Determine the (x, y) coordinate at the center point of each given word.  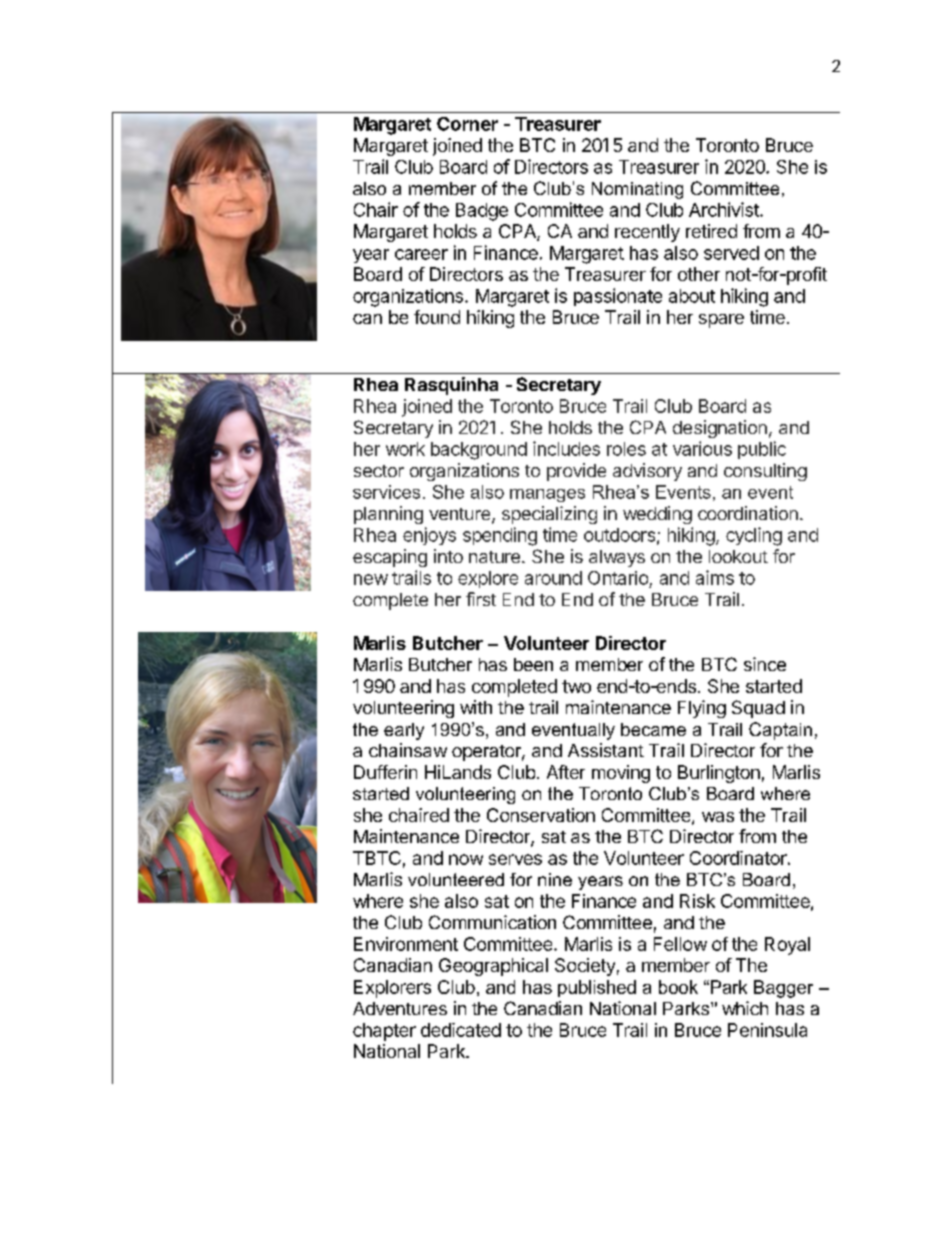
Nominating (637, 190)
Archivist (725, 209)
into (448, 556)
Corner (467, 124)
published (597, 988)
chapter (384, 1032)
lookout (738, 556)
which (745, 1008)
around (553, 578)
